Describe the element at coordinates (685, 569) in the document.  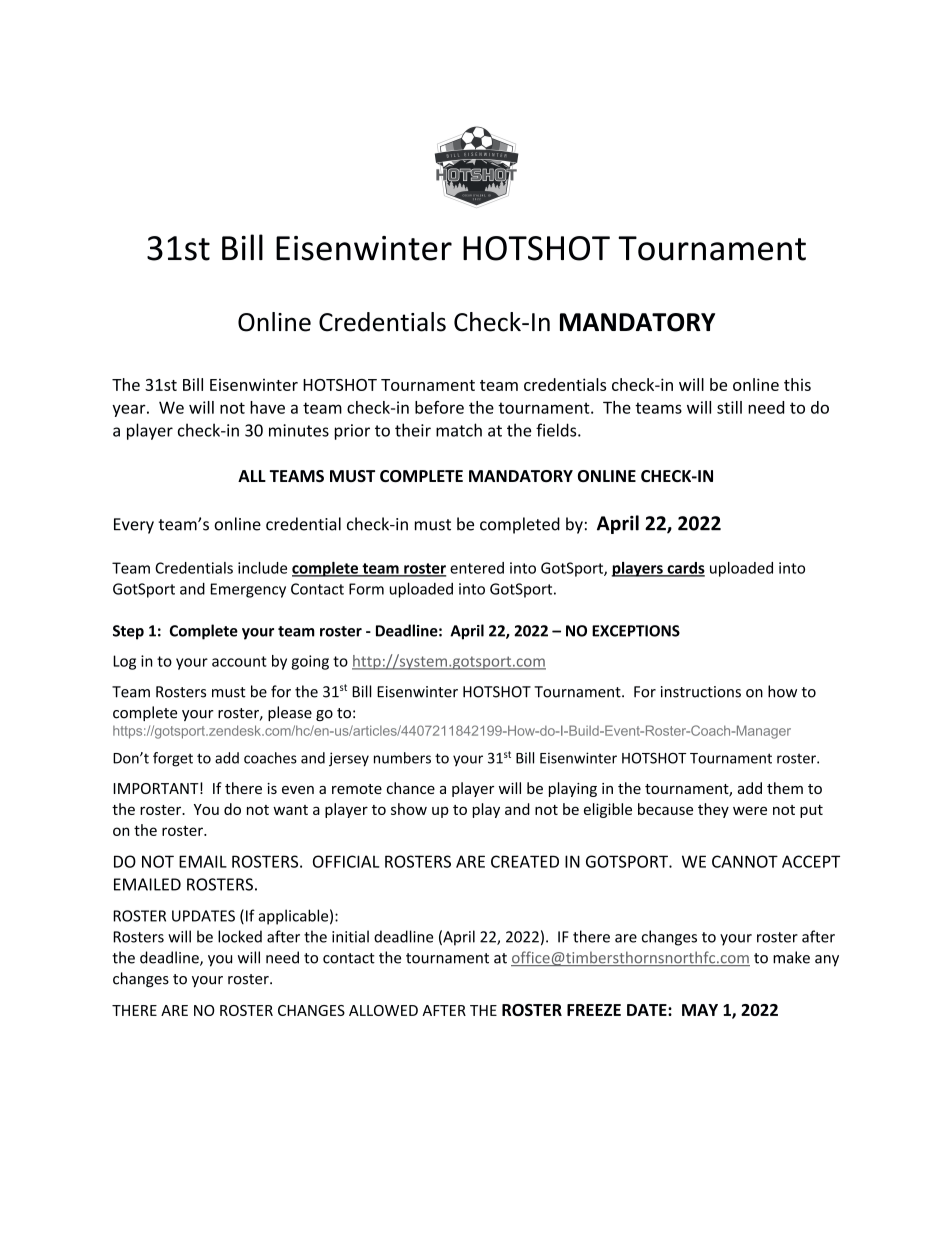
I see `cards` at that location.
